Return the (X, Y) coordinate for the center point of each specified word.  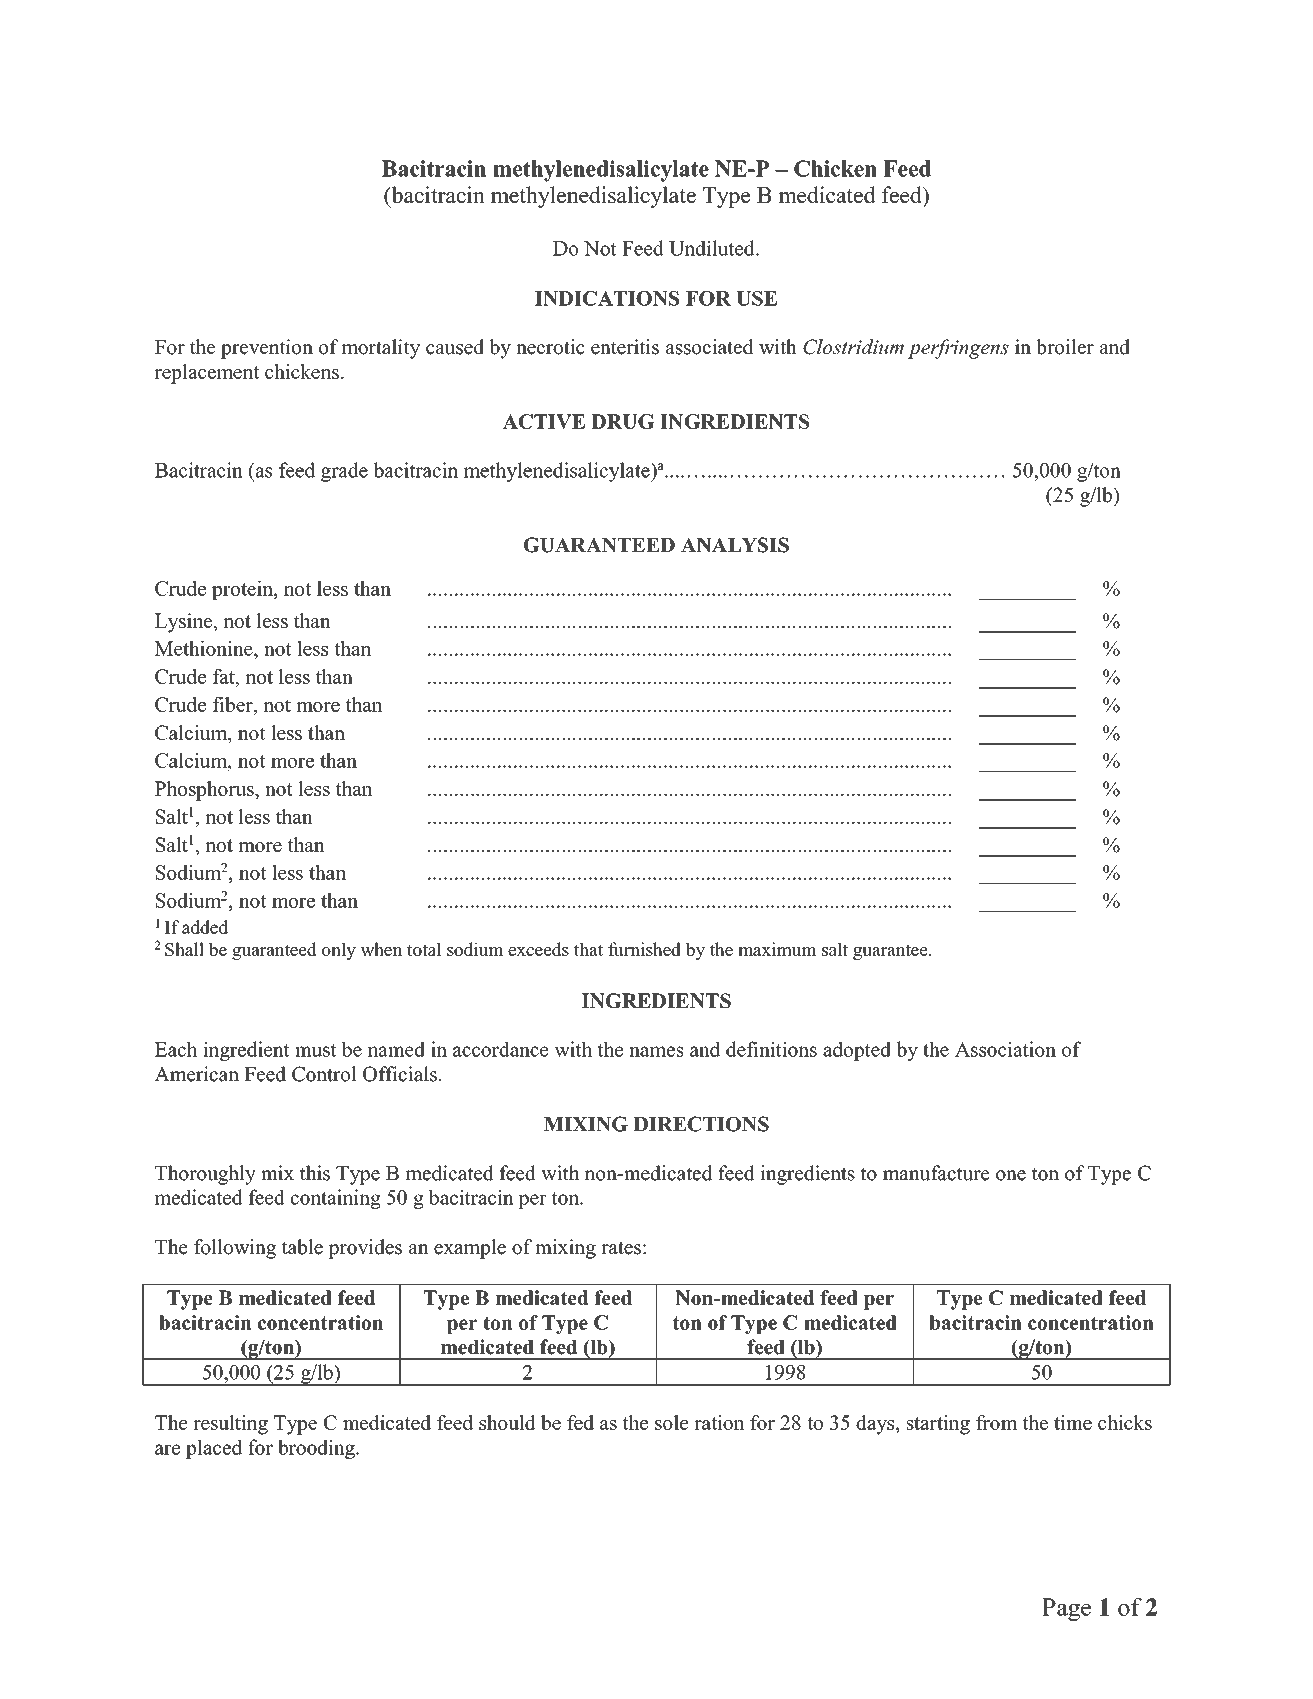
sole (672, 1422)
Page (1066, 1609)
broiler (1065, 347)
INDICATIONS (607, 298)
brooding (317, 1449)
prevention (267, 349)
